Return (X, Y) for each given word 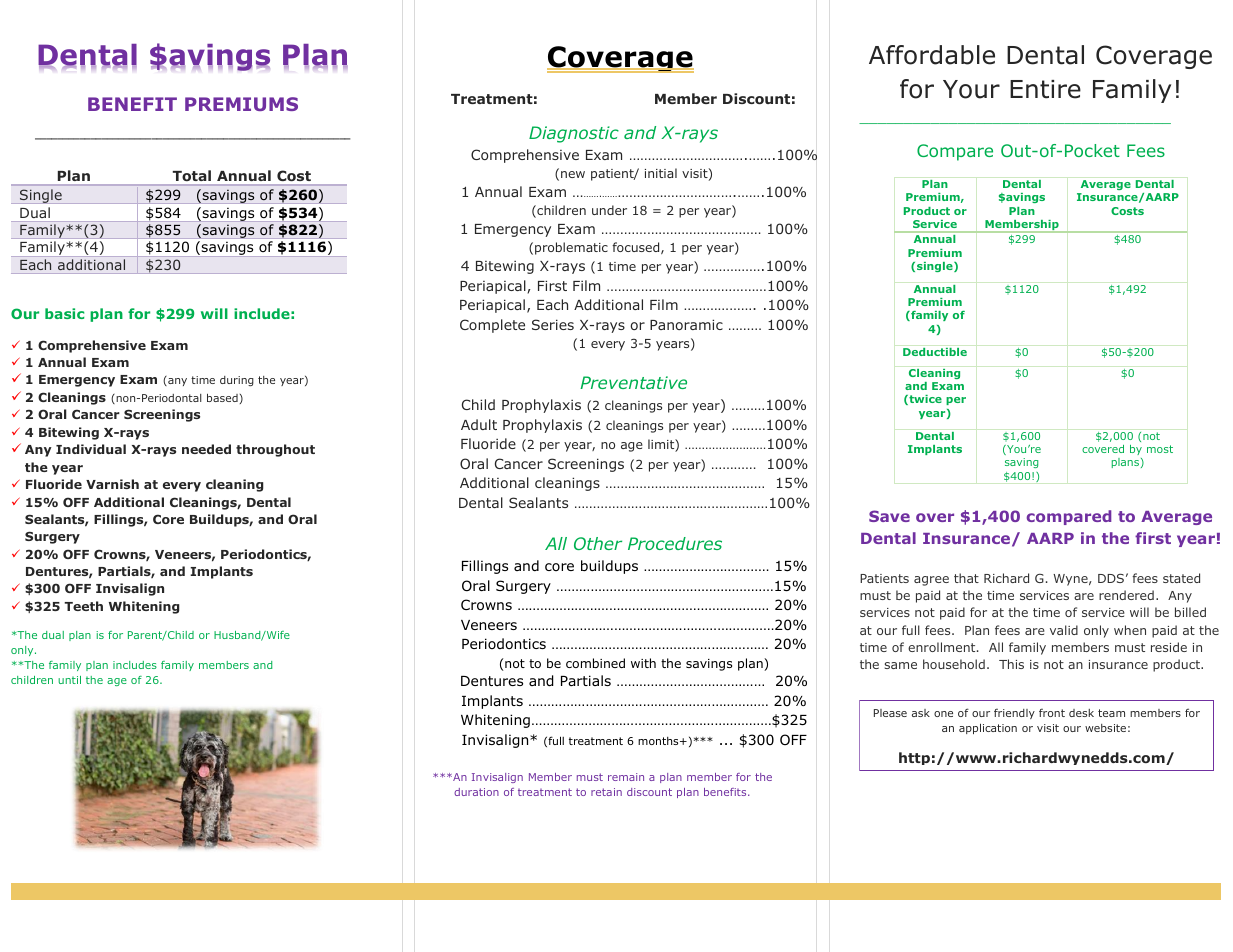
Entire (1045, 89)
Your (971, 89)
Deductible (935, 352)
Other (598, 543)
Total (192, 175)
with (643, 663)
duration (476, 792)
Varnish (112, 484)
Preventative (633, 382)
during (237, 381)
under (609, 210)
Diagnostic (574, 134)
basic (64, 313)
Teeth (83, 606)
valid (1064, 630)
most (1160, 449)
